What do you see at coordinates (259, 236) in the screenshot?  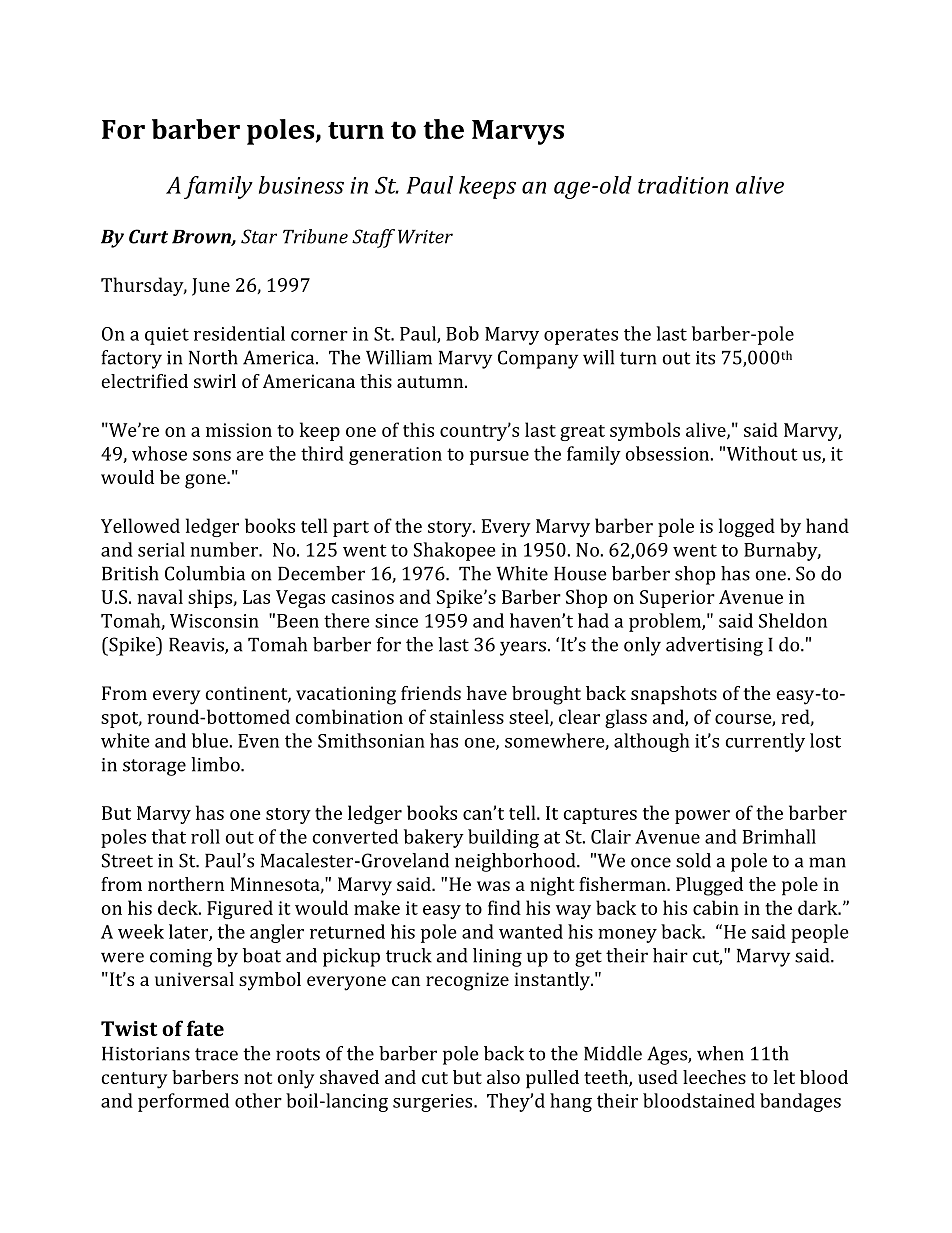 I see `Star` at bounding box center [259, 236].
